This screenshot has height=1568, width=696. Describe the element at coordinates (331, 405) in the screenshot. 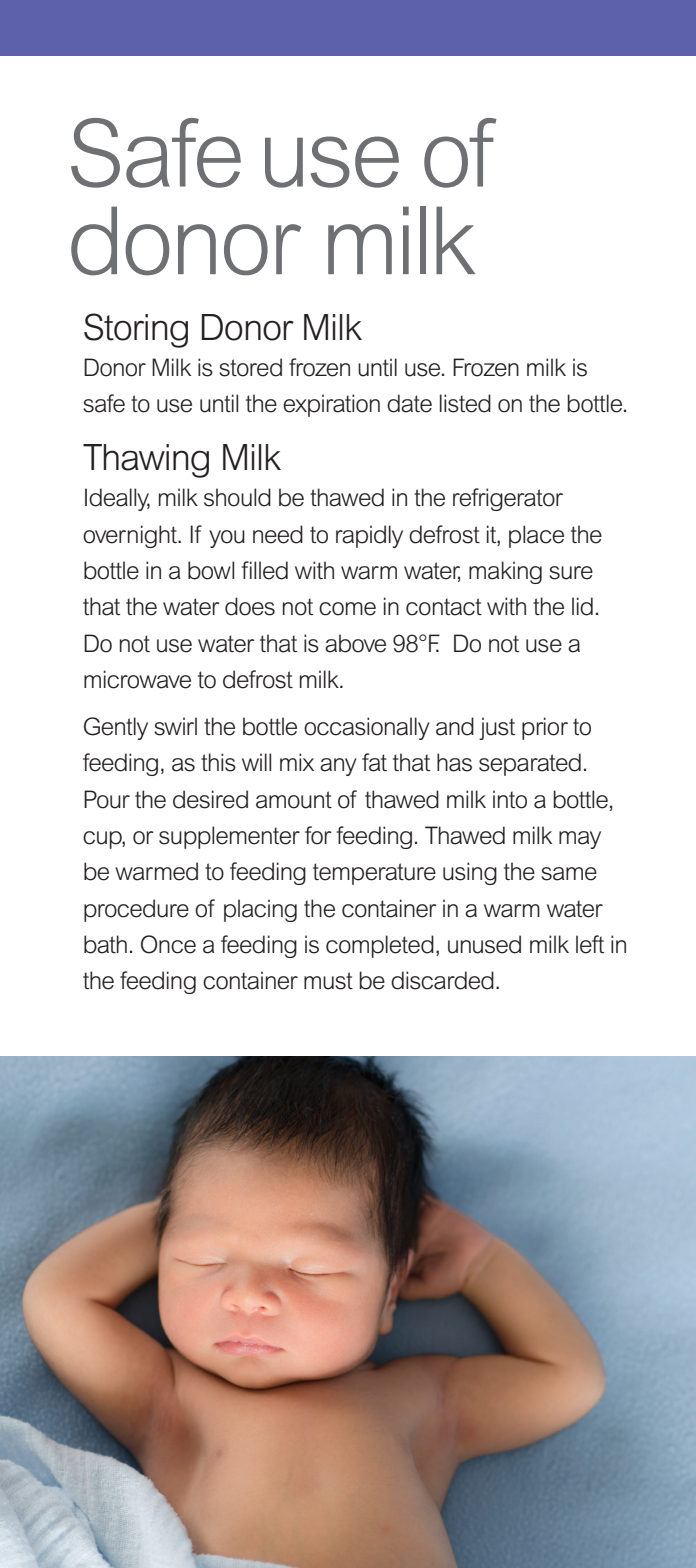

I see `expiration` at that location.
